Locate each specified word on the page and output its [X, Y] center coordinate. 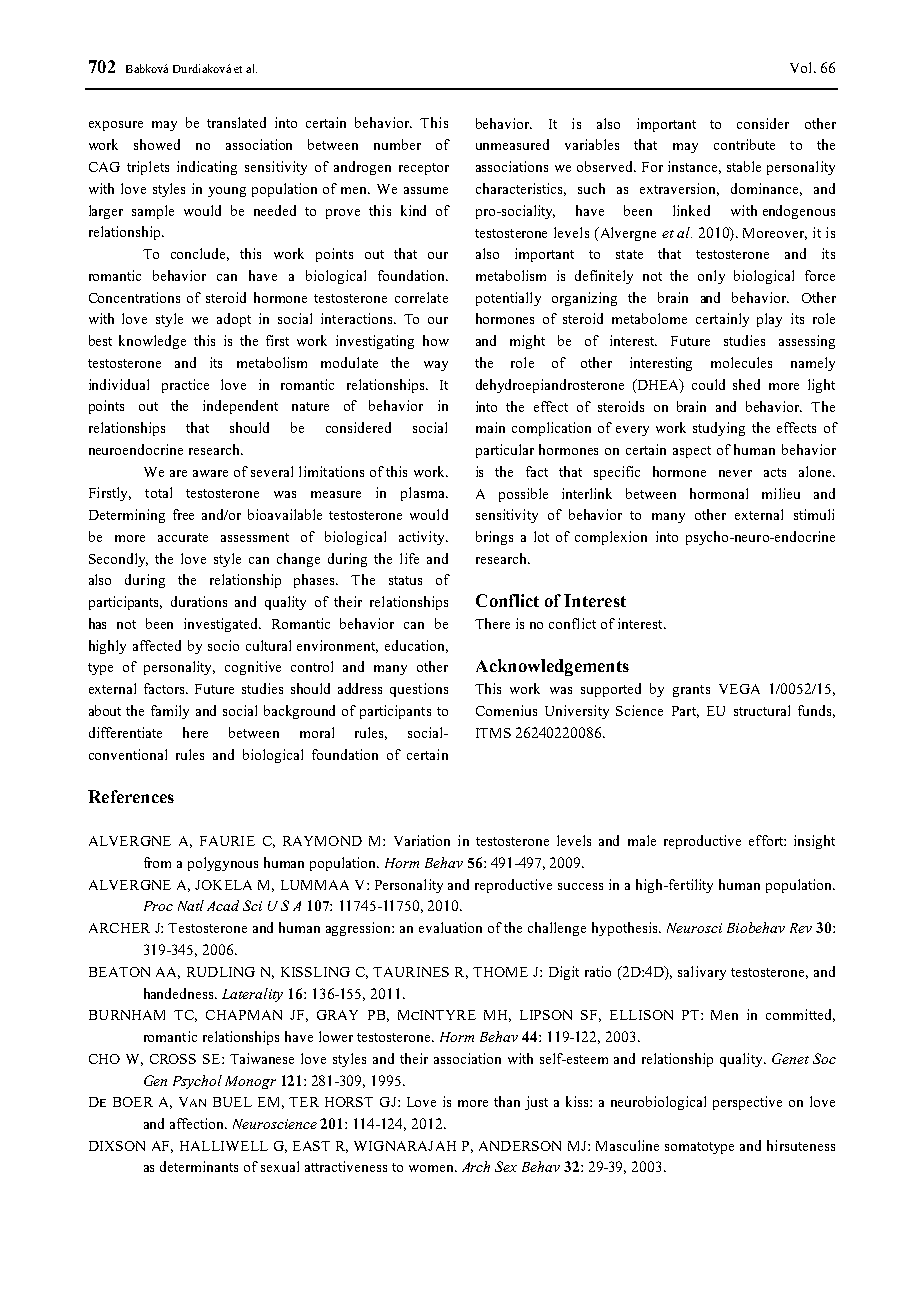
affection [198, 1123]
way [436, 366]
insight [814, 842]
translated [236, 122]
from [157, 862]
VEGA [739, 689]
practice [185, 386]
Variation [422, 840]
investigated [222, 625]
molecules [741, 362]
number [397, 144]
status [405, 580]
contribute [744, 144]
